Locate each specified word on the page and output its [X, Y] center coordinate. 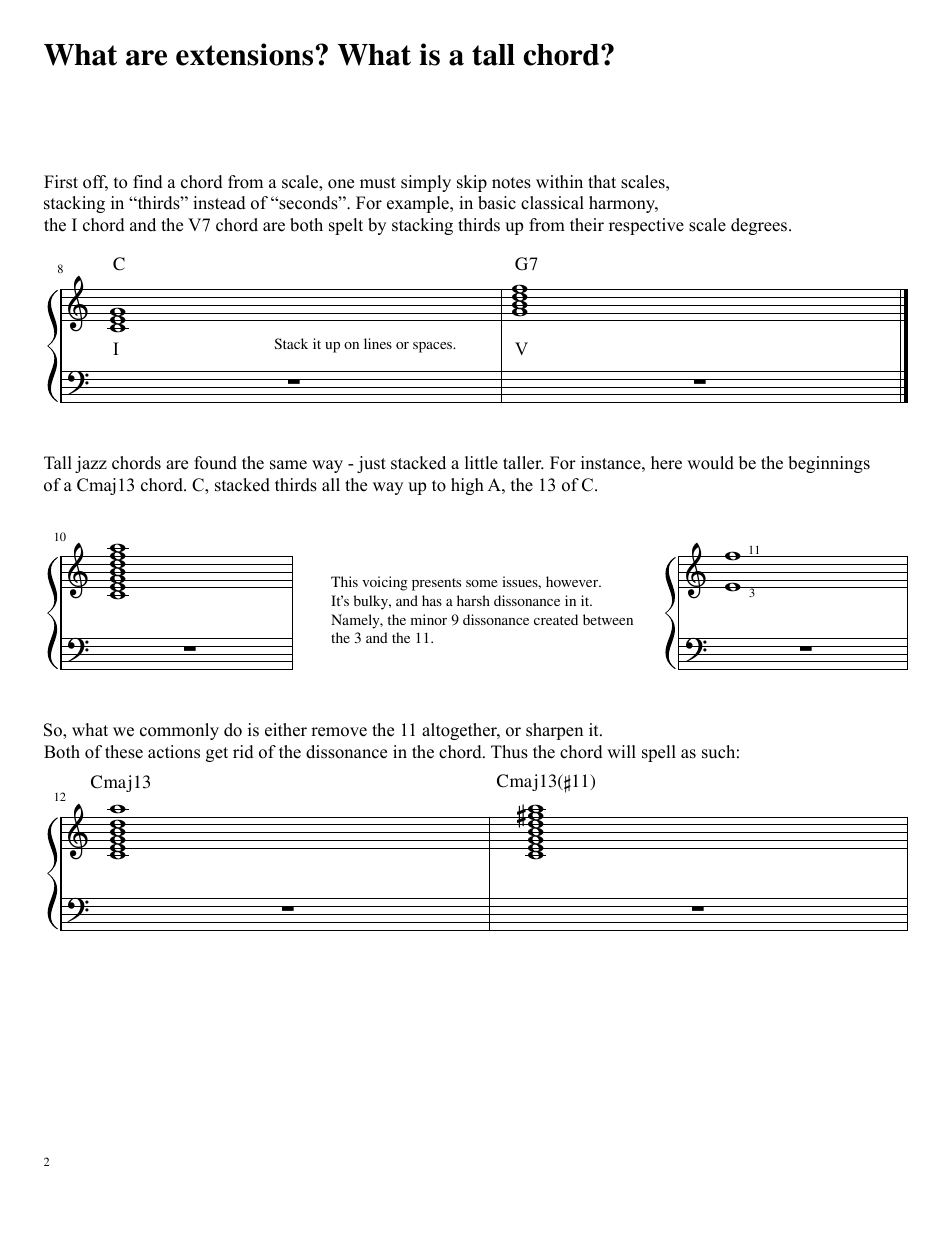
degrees [760, 226]
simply [426, 183]
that [602, 181]
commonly [179, 731]
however [573, 581]
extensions [244, 54]
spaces [434, 347]
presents [436, 584]
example [419, 204]
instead [219, 203]
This [344, 581]
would [710, 463]
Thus [509, 752]
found [215, 463]
